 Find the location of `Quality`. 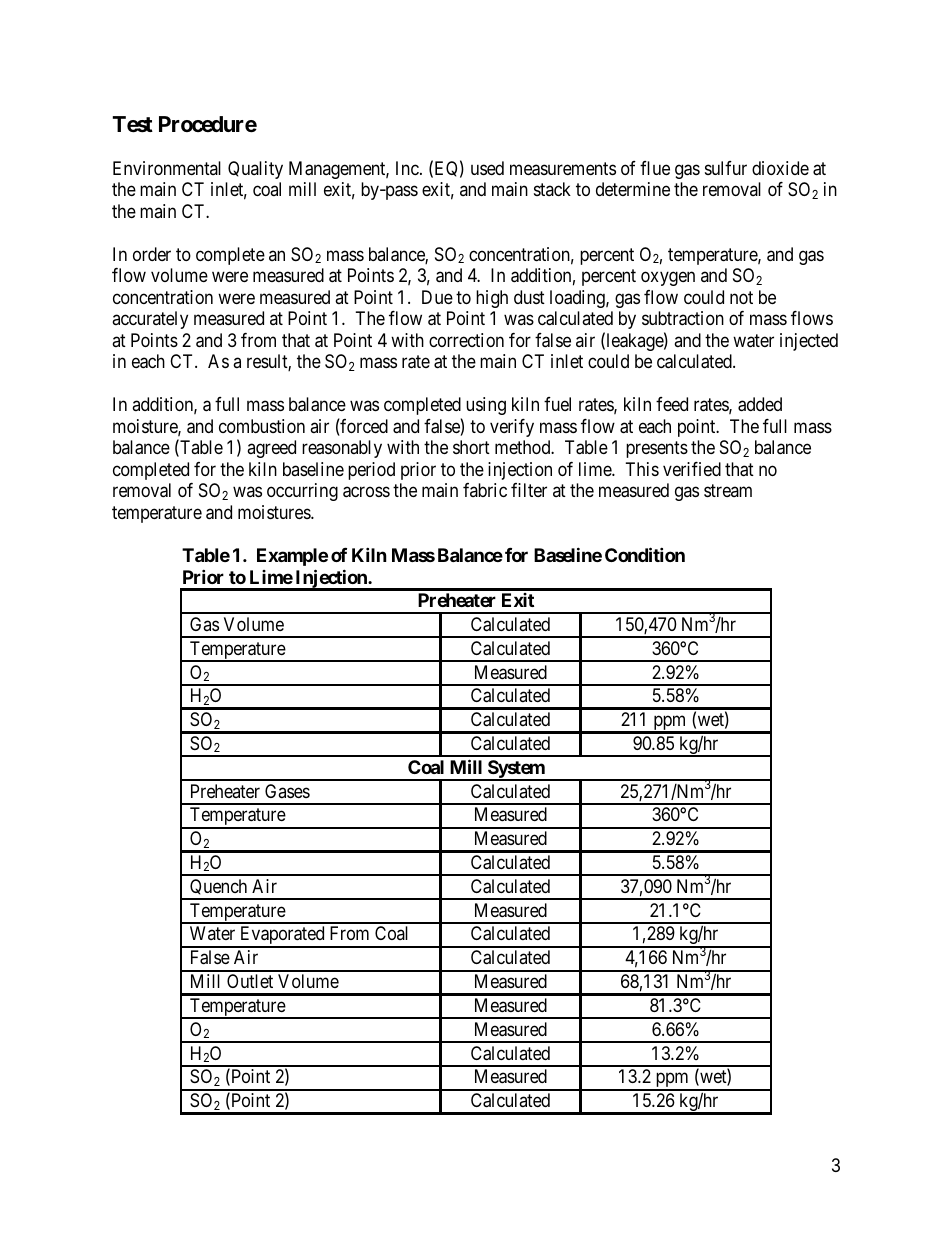

Quality is located at coordinates (255, 170).
